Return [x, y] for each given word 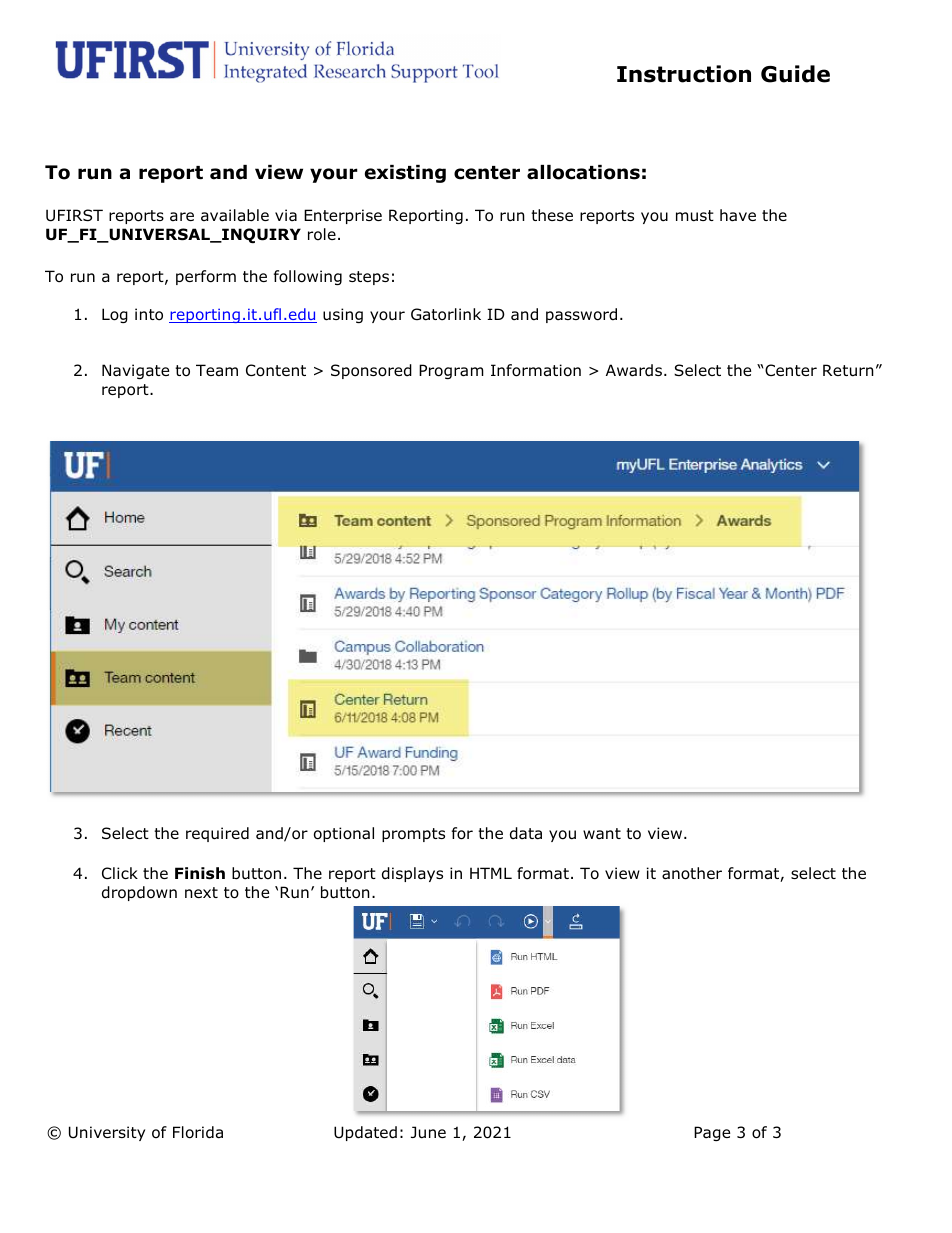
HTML [491, 873]
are [182, 216]
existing [405, 174]
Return [848, 370]
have [738, 215]
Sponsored [371, 371]
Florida [198, 1132]
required [217, 834]
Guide [795, 74]
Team [217, 370]
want [602, 833]
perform [206, 277]
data [526, 833]
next [201, 892]
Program [451, 371]
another [692, 873]
